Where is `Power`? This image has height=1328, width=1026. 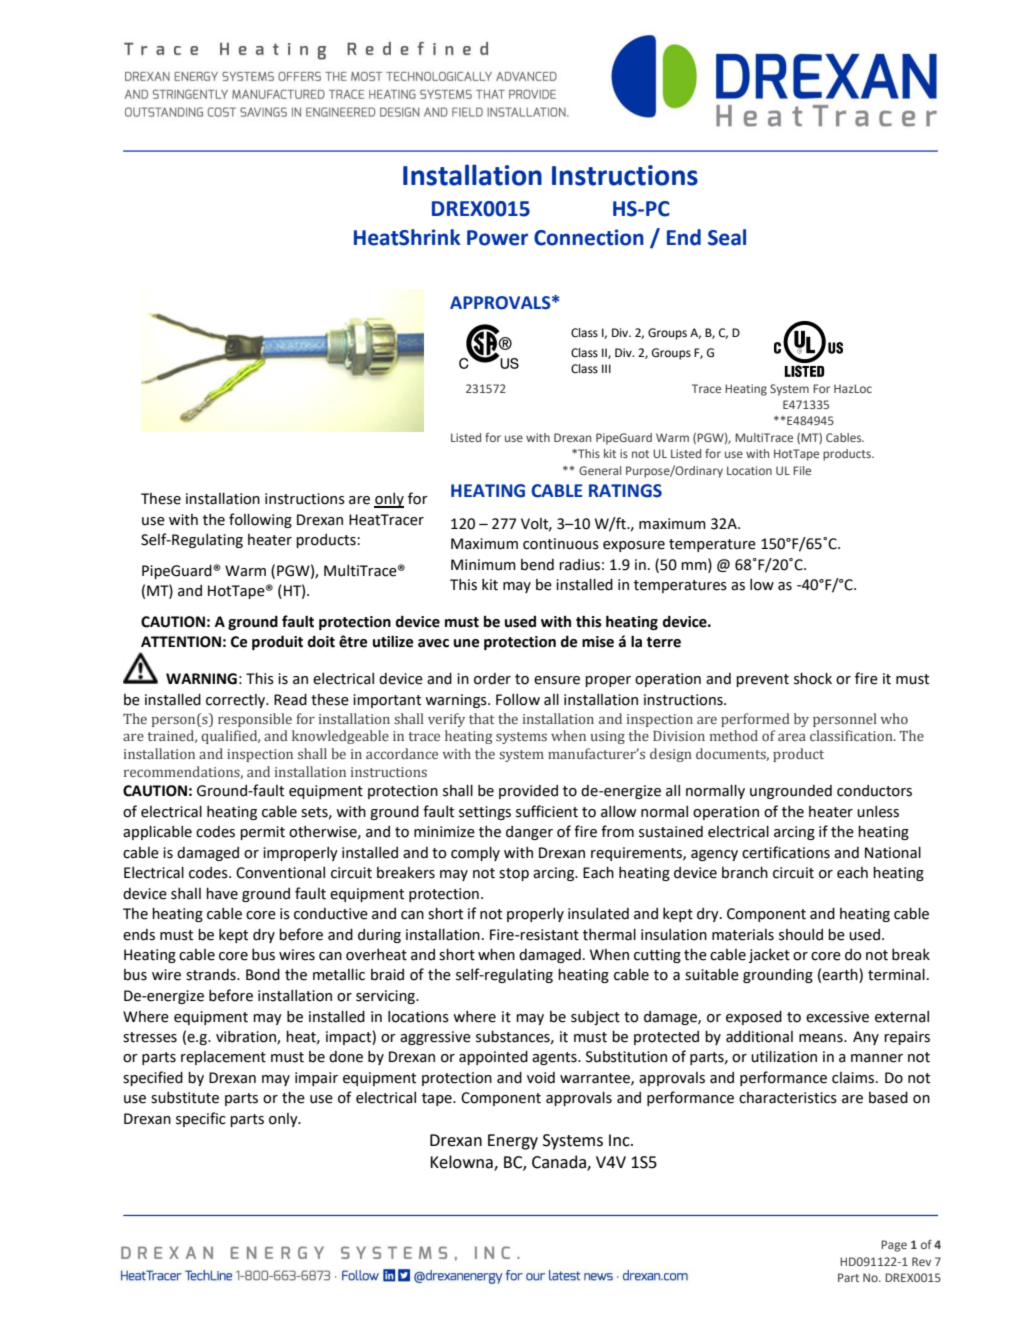
Power is located at coordinates (497, 238).
